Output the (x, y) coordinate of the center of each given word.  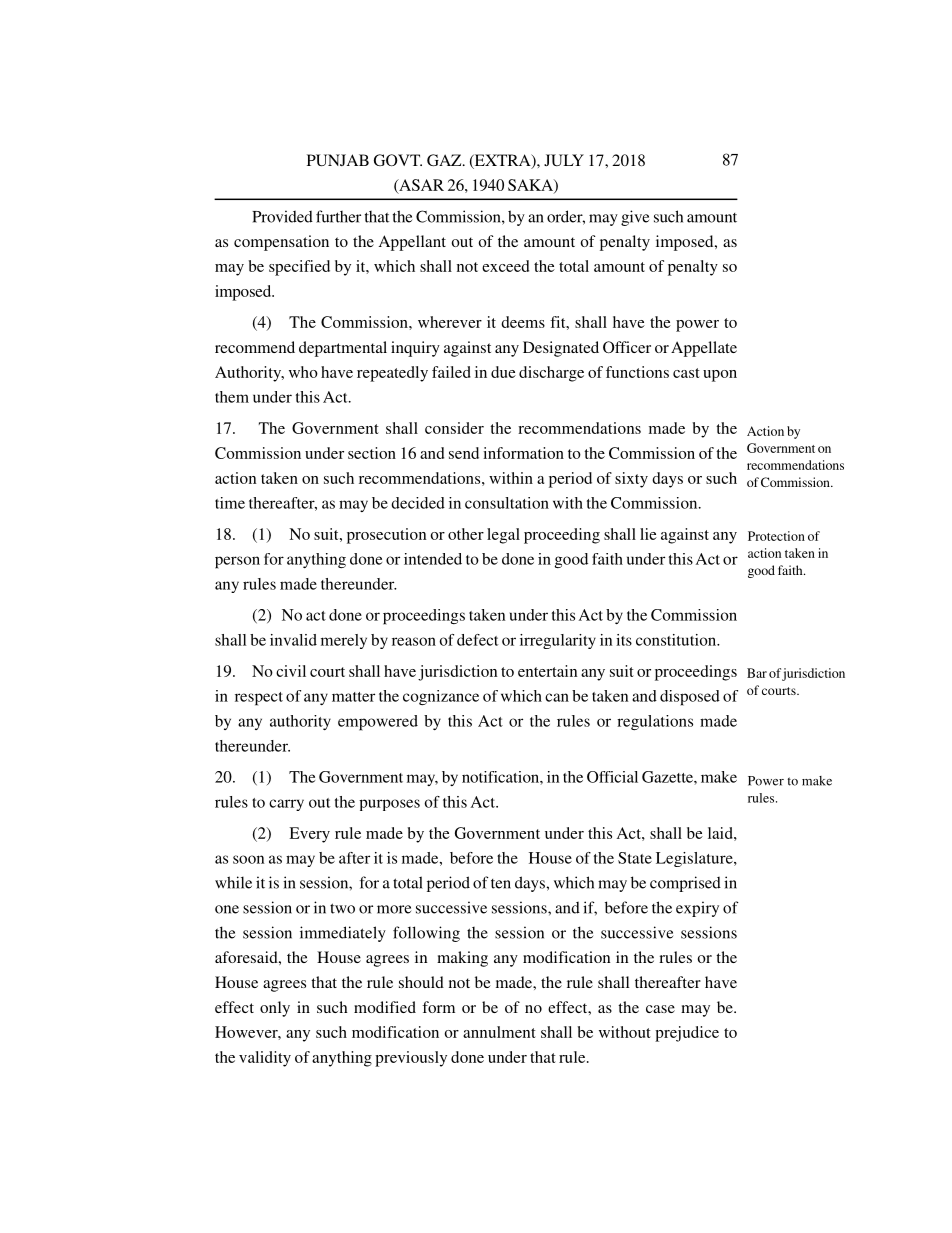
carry (286, 805)
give (635, 218)
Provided (282, 216)
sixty (631, 480)
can (557, 697)
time (230, 503)
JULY (564, 160)
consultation (507, 503)
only (275, 1009)
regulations (655, 722)
